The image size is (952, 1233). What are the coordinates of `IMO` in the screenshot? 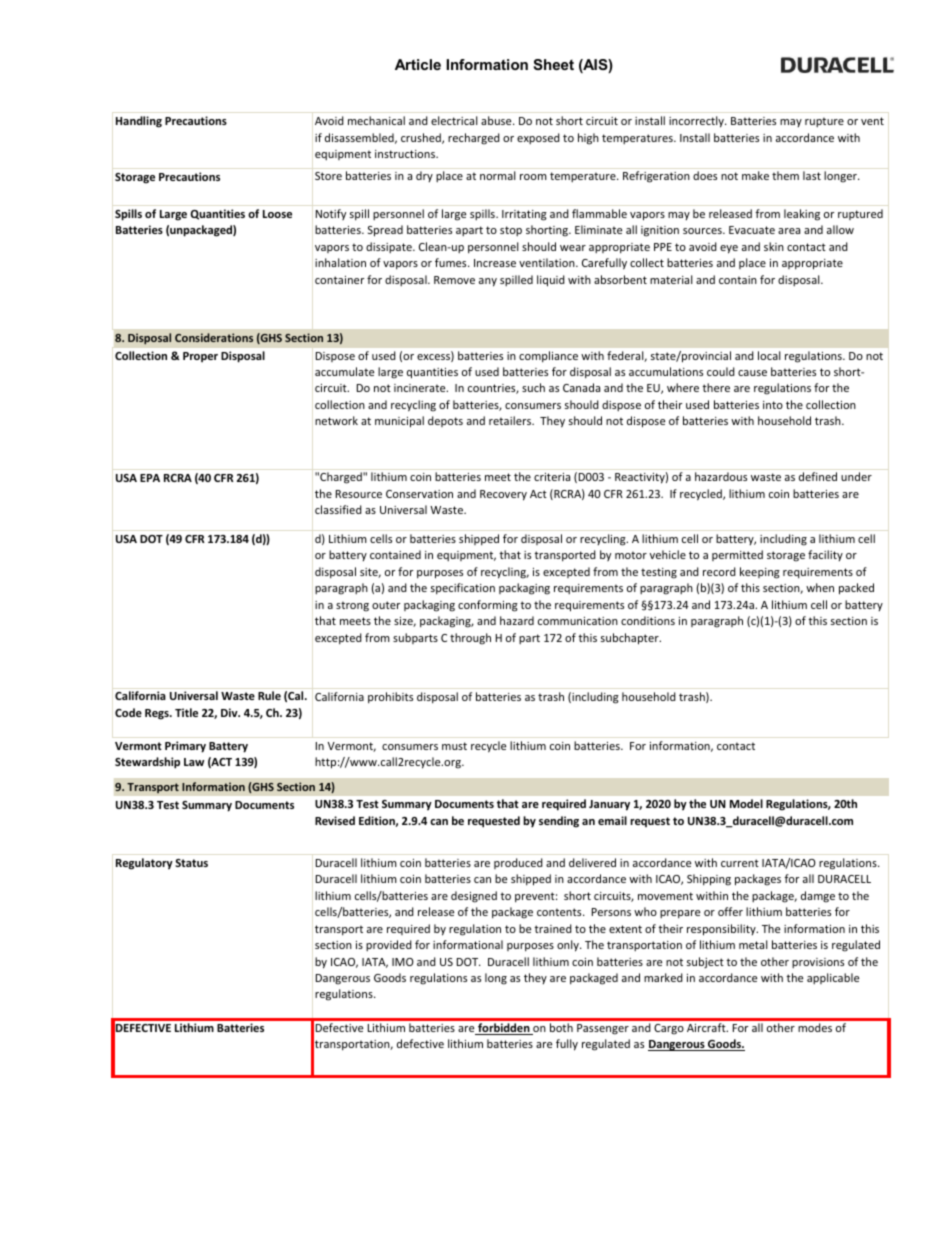 It's located at (403, 962).
